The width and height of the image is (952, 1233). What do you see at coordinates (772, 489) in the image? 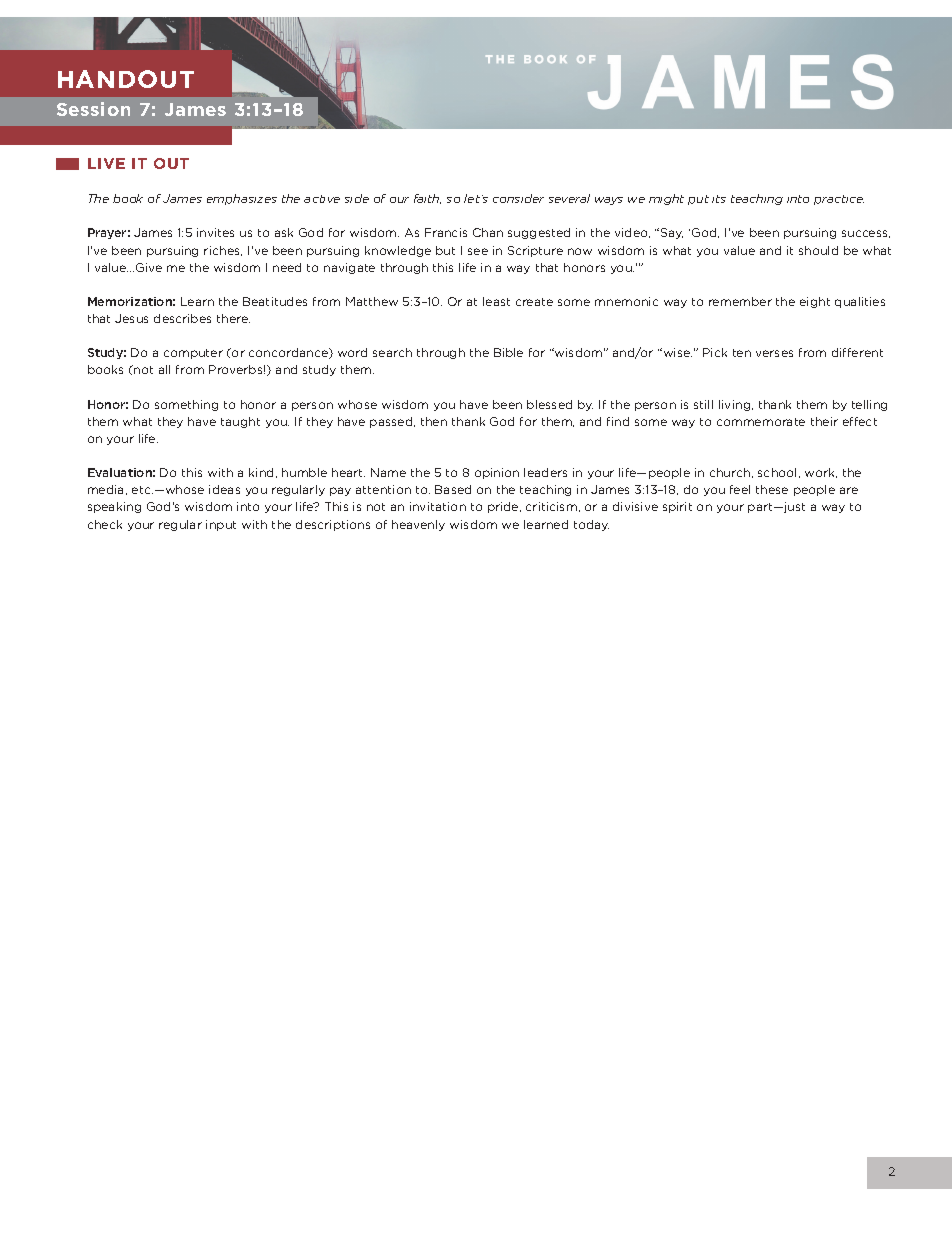
I see `these` at bounding box center [772, 489].
